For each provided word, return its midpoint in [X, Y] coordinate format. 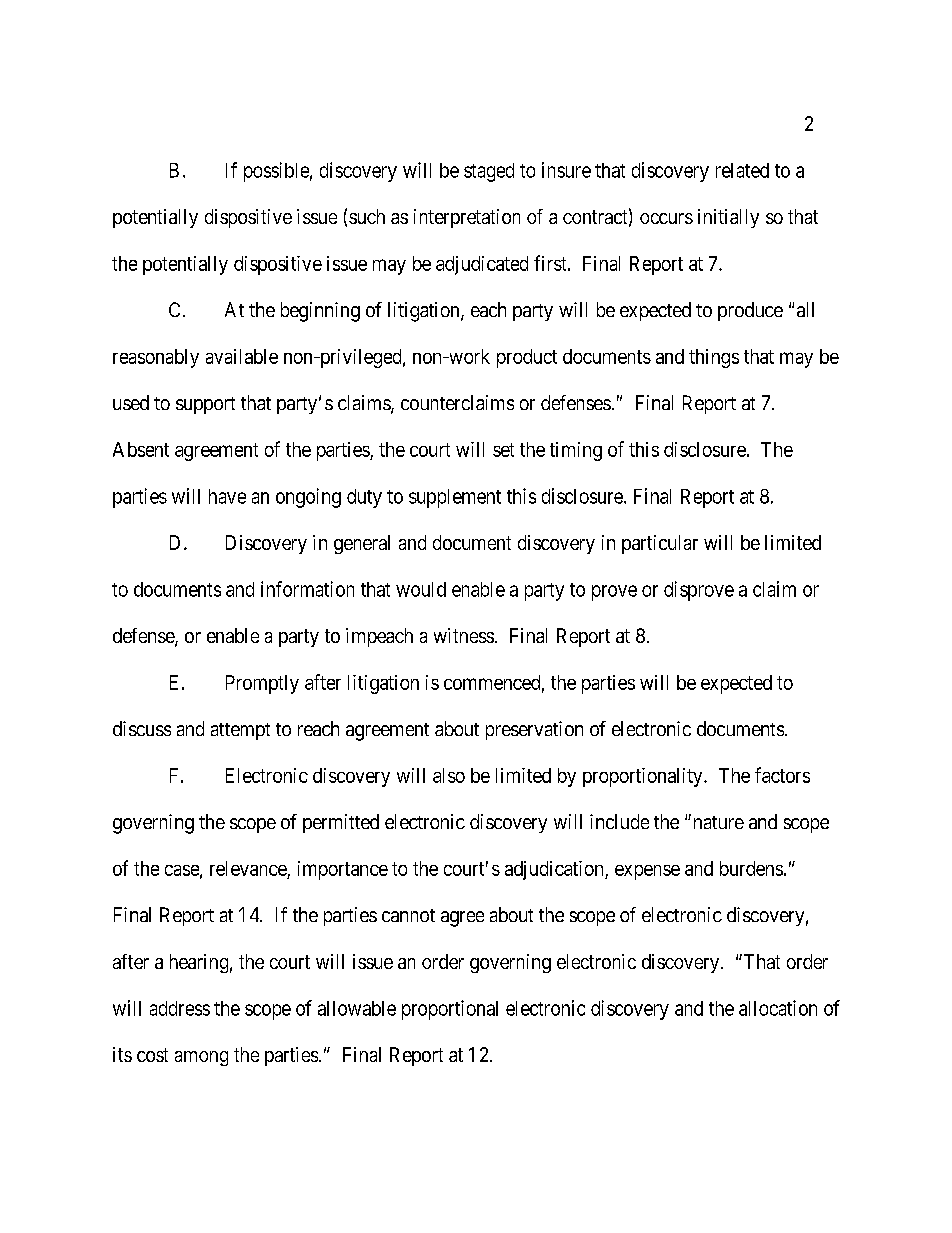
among [201, 1058]
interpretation [467, 218]
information [307, 589]
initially [728, 218]
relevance [249, 870]
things [714, 358]
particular [660, 544]
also [449, 775]
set [503, 450]
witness [464, 635]
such [367, 216]
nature [717, 822]
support [205, 405]
